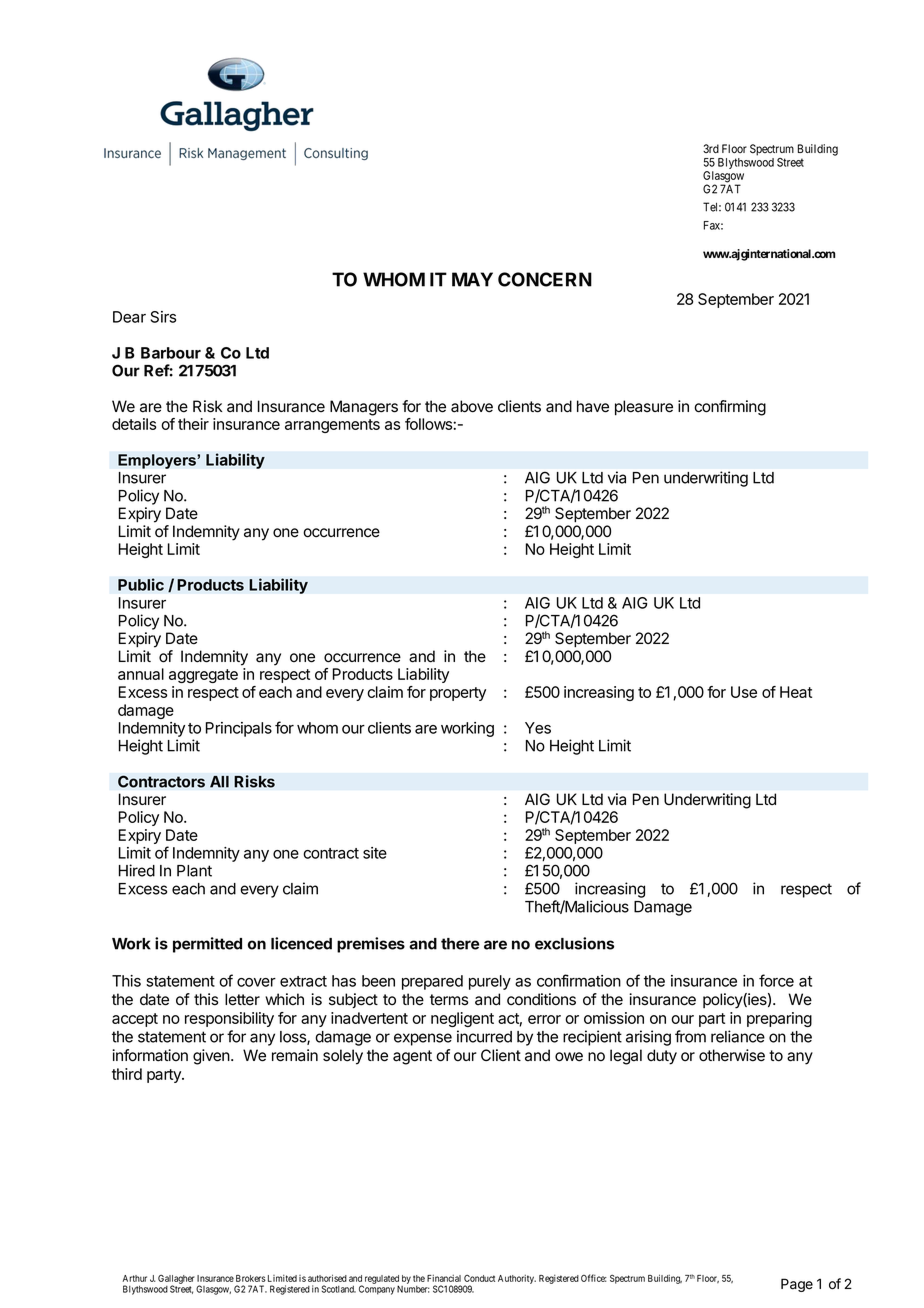 The image size is (924, 1308). I want to click on confirming, so click(730, 408).
